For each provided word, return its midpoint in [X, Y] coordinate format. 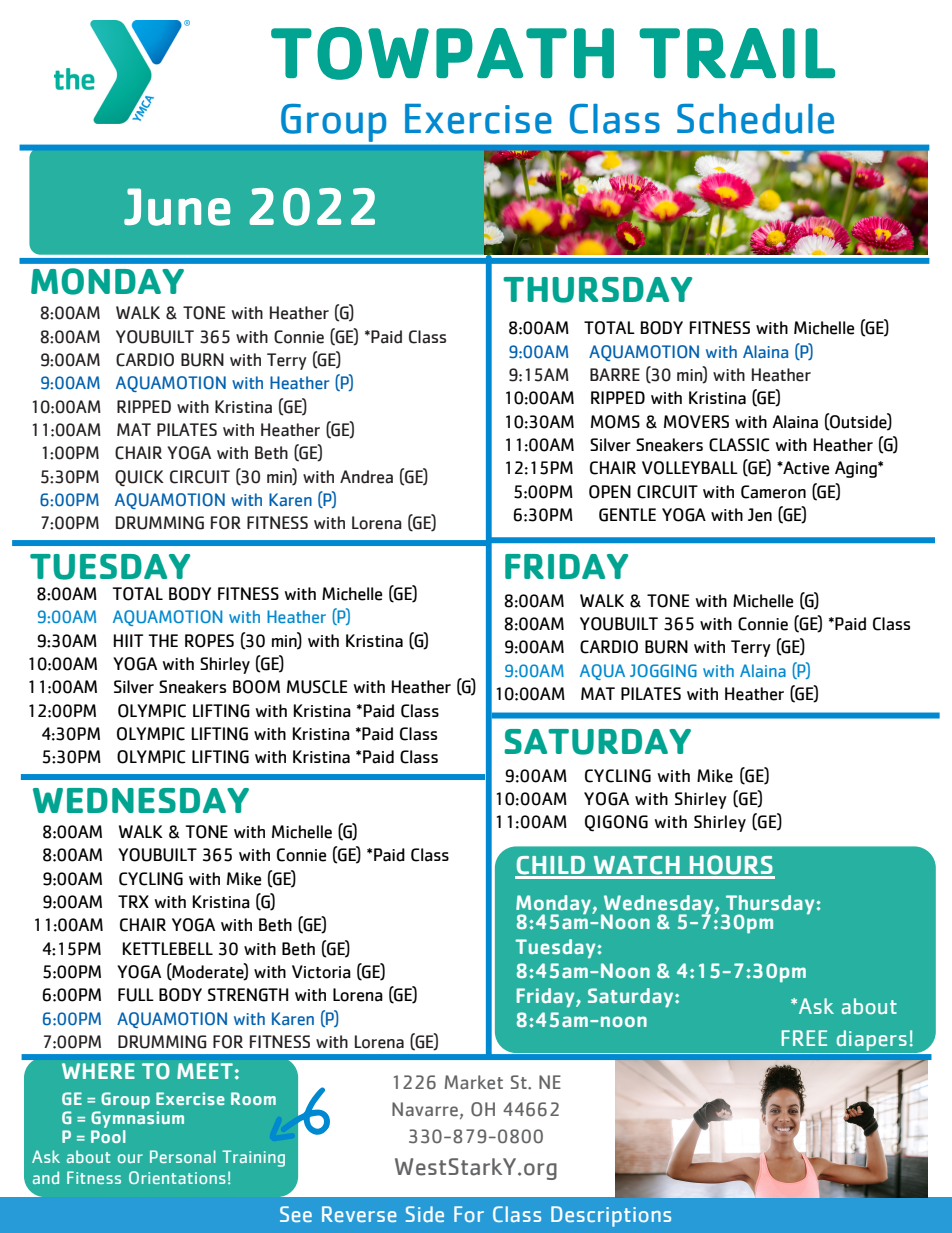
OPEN [610, 492]
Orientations [177, 1177]
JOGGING [663, 670]
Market [474, 1082]
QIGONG [616, 823]
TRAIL [737, 53]
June [177, 207]
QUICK [139, 478]
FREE [804, 1038]
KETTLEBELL [168, 948]
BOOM [256, 687]
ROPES [209, 641]
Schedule [755, 119]
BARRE [615, 374]
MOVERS [696, 422]
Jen [760, 515]
